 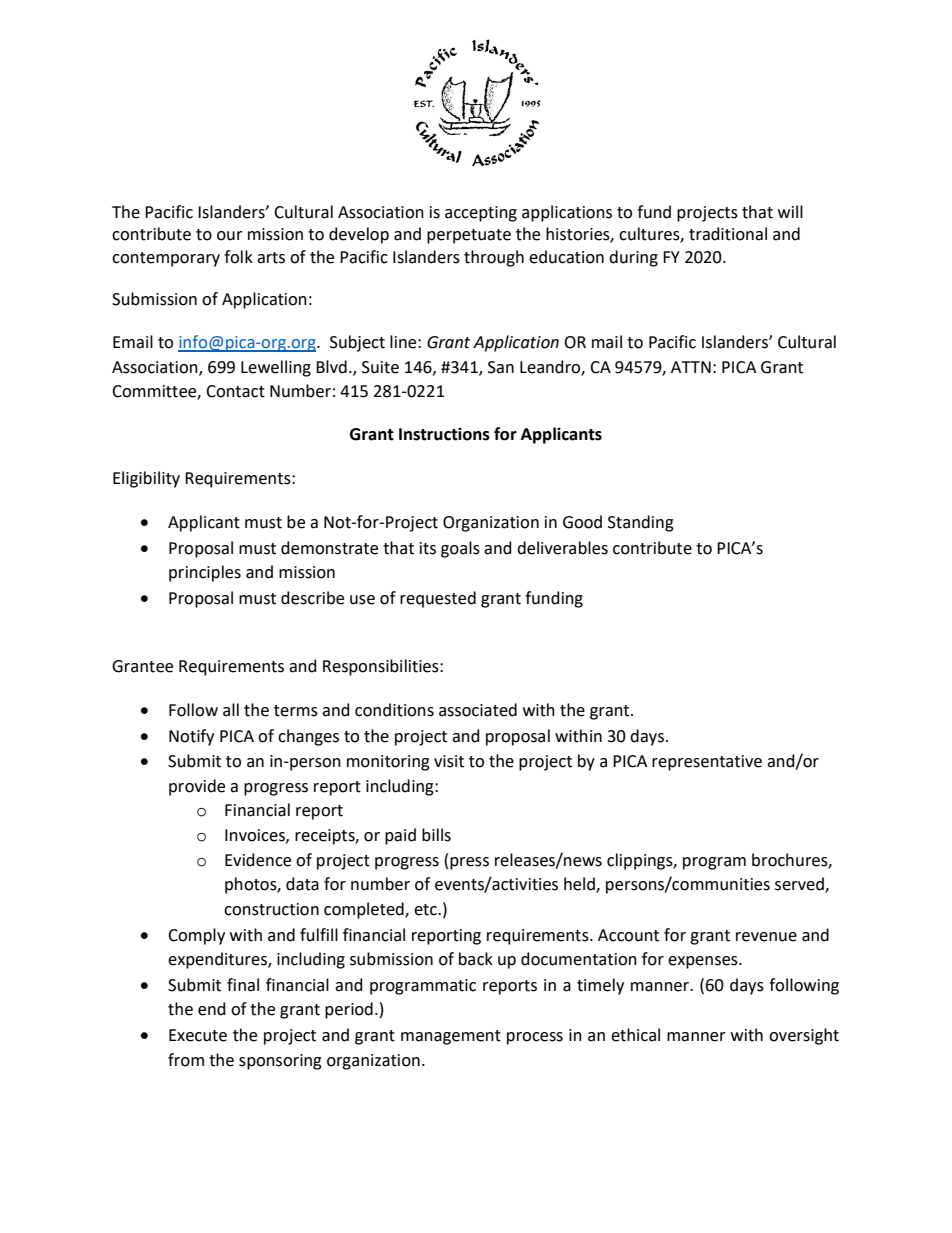 What do you see at coordinates (641, 523) in the screenshot?
I see `Standing` at bounding box center [641, 523].
